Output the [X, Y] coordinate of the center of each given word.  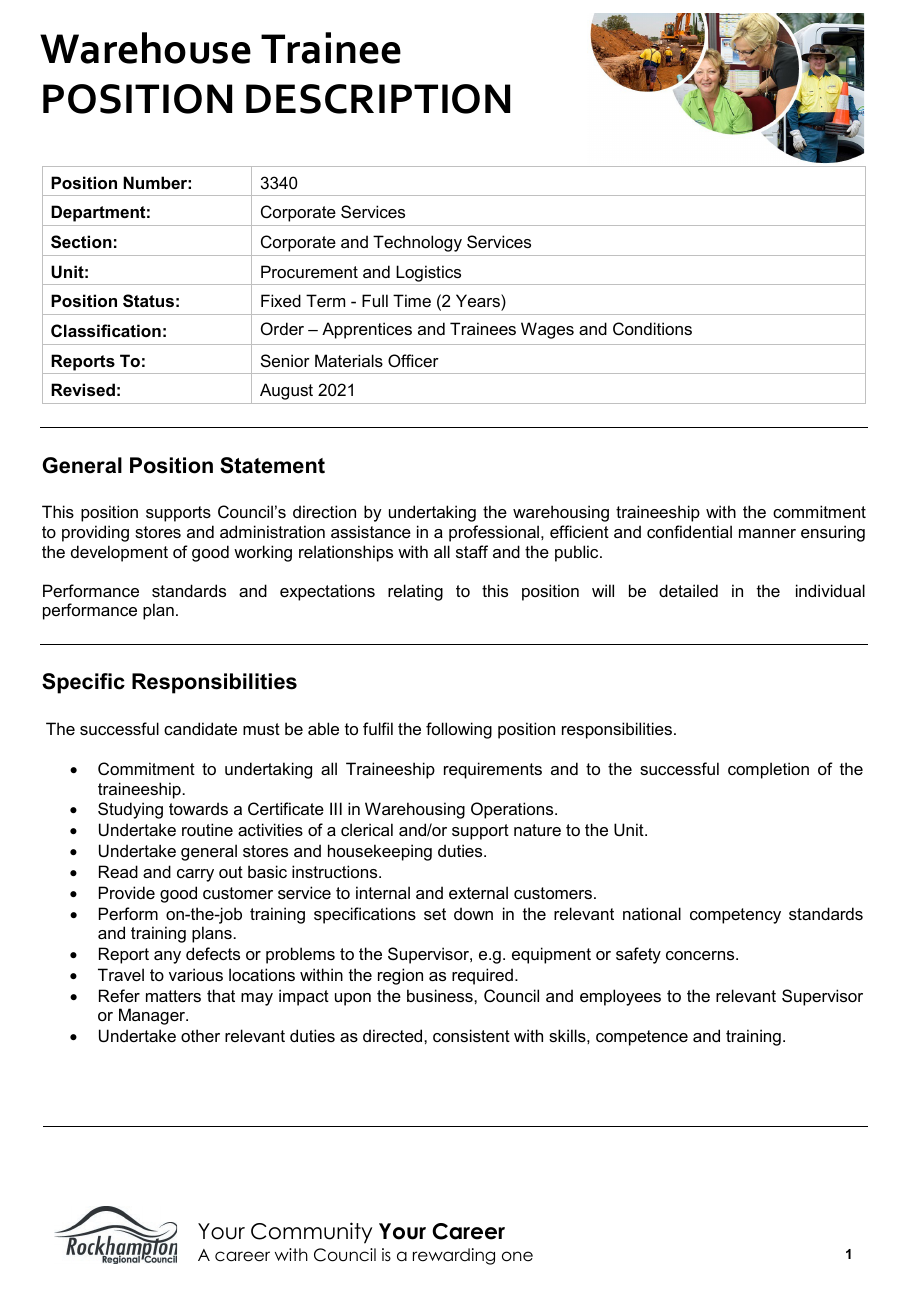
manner [767, 533]
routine [207, 829]
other [200, 1035]
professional [495, 533]
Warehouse [145, 48]
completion [768, 770]
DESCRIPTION [378, 99]
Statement [272, 465]
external [478, 892]
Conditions [652, 328]
